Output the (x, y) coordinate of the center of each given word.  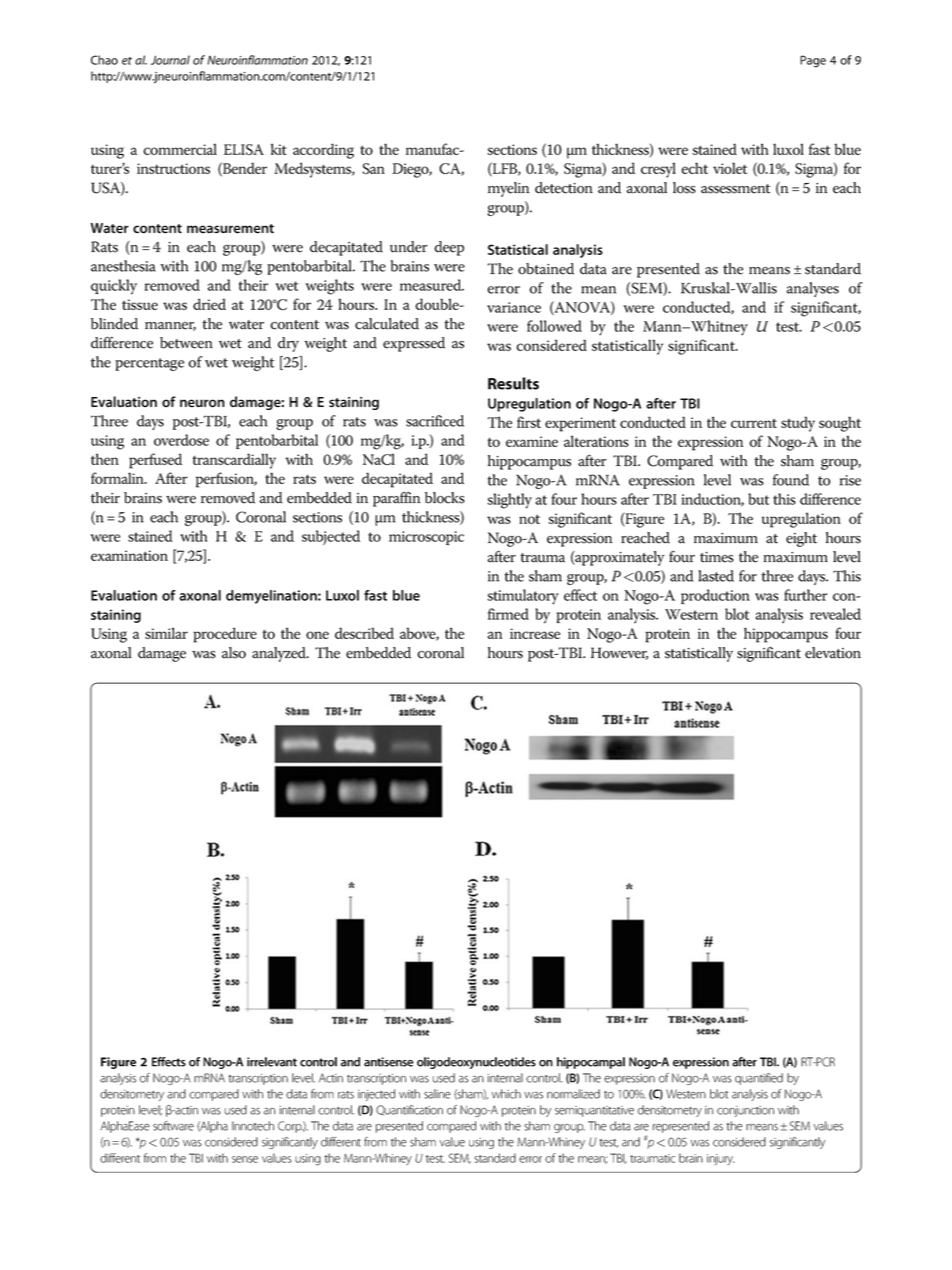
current (754, 423)
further (805, 595)
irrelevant (272, 1062)
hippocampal (591, 1063)
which (506, 1094)
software (173, 1126)
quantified (759, 1079)
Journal (170, 60)
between (186, 343)
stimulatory (523, 597)
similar (166, 633)
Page (813, 61)
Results (513, 383)
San (373, 168)
